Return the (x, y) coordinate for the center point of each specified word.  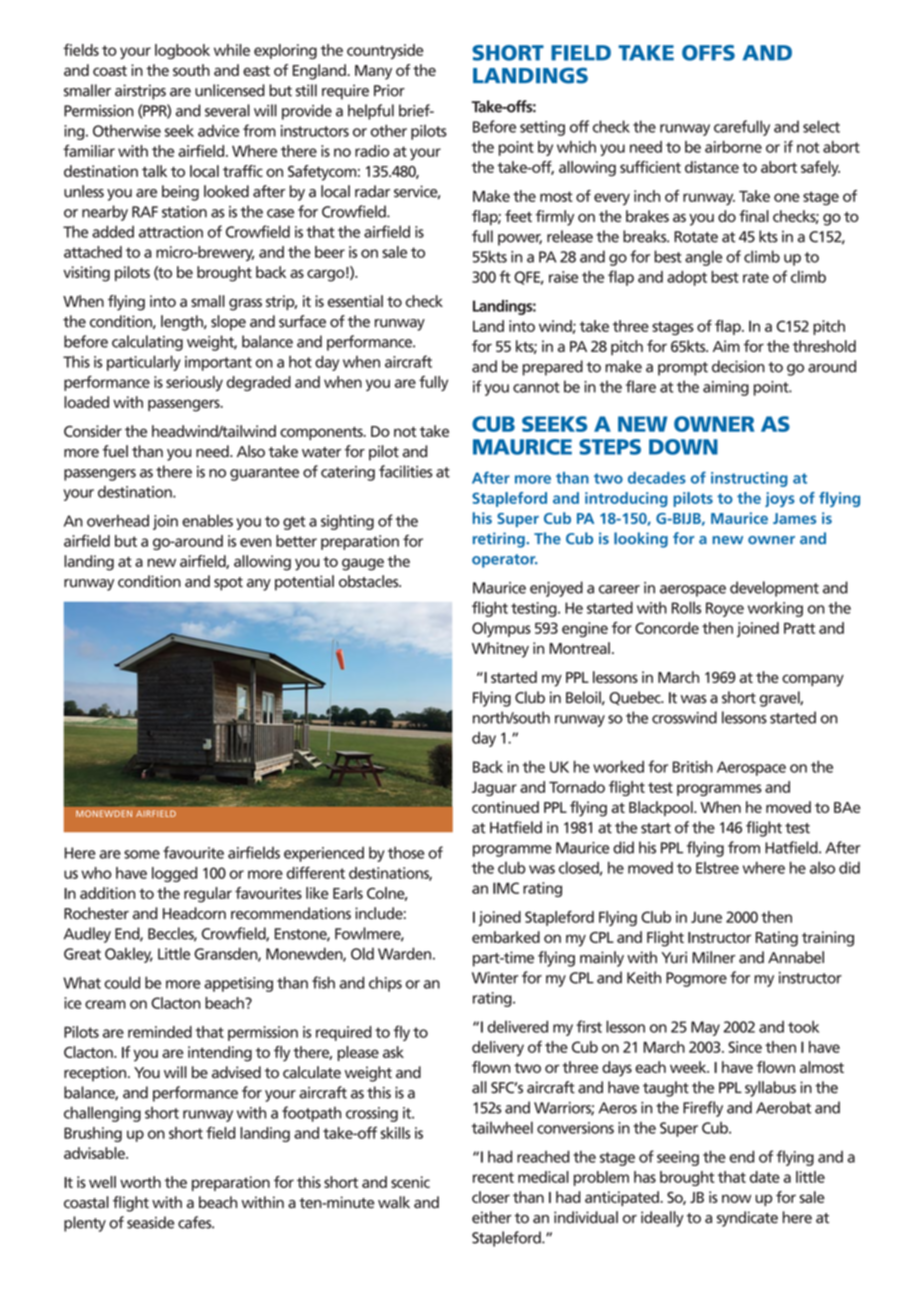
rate (756, 277)
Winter (495, 978)
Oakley (129, 955)
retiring (499, 540)
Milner (714, 957)
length (183, 323)
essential (355, 301)
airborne (733, 147)
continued (505, 807)
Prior (389, 90)
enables (207, 520)
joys (780, 499)
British (693, 767)
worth (140, 1182)
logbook (182, 51)
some (142, 854)
